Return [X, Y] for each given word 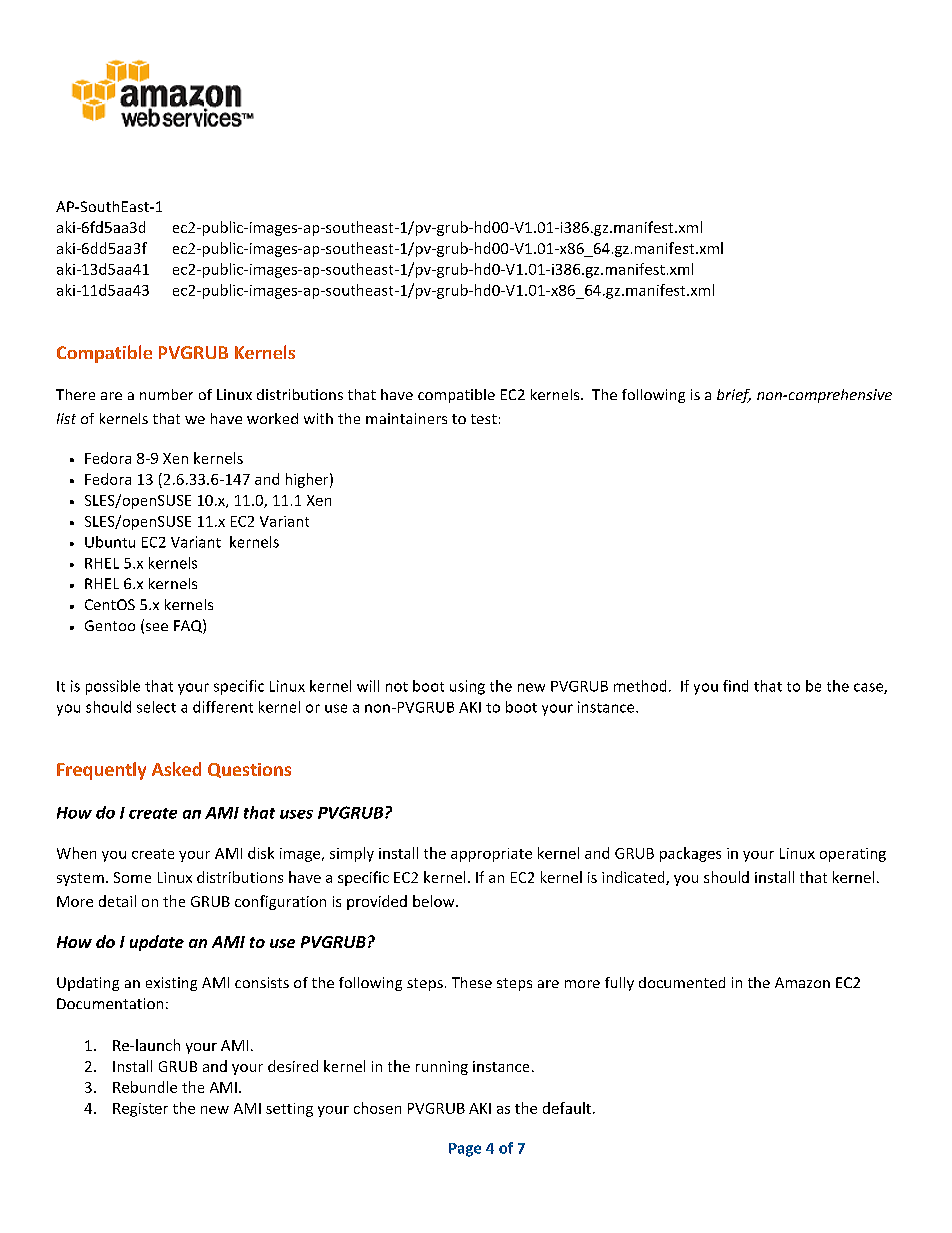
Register [140, 1110]
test [484, 419]
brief [734, 396]
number [166, 394]
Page [465, 1150]
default [567, 1108]
